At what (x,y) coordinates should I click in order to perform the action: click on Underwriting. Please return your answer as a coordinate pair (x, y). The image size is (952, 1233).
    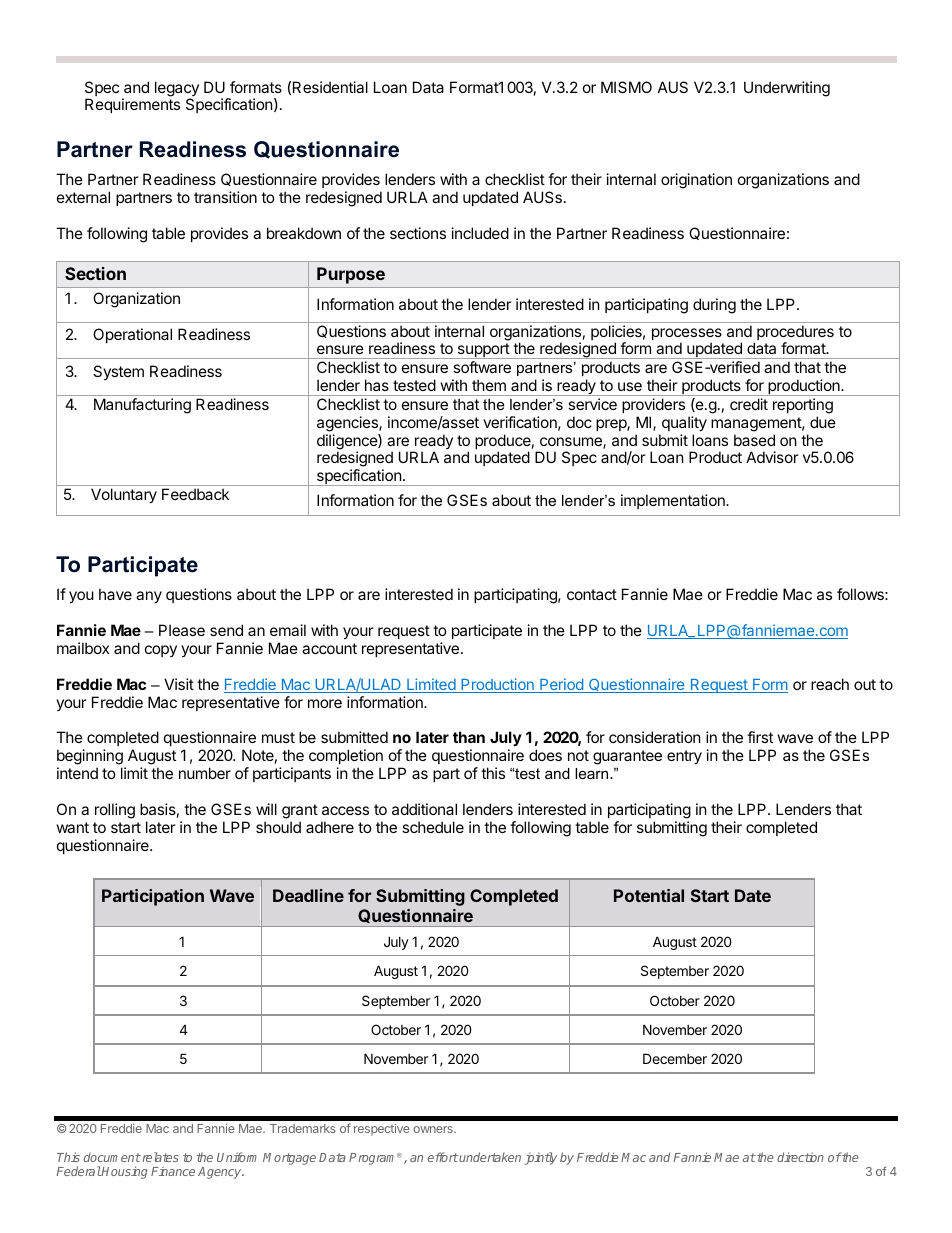
    Looking at the image, I should click on (787, 89).
